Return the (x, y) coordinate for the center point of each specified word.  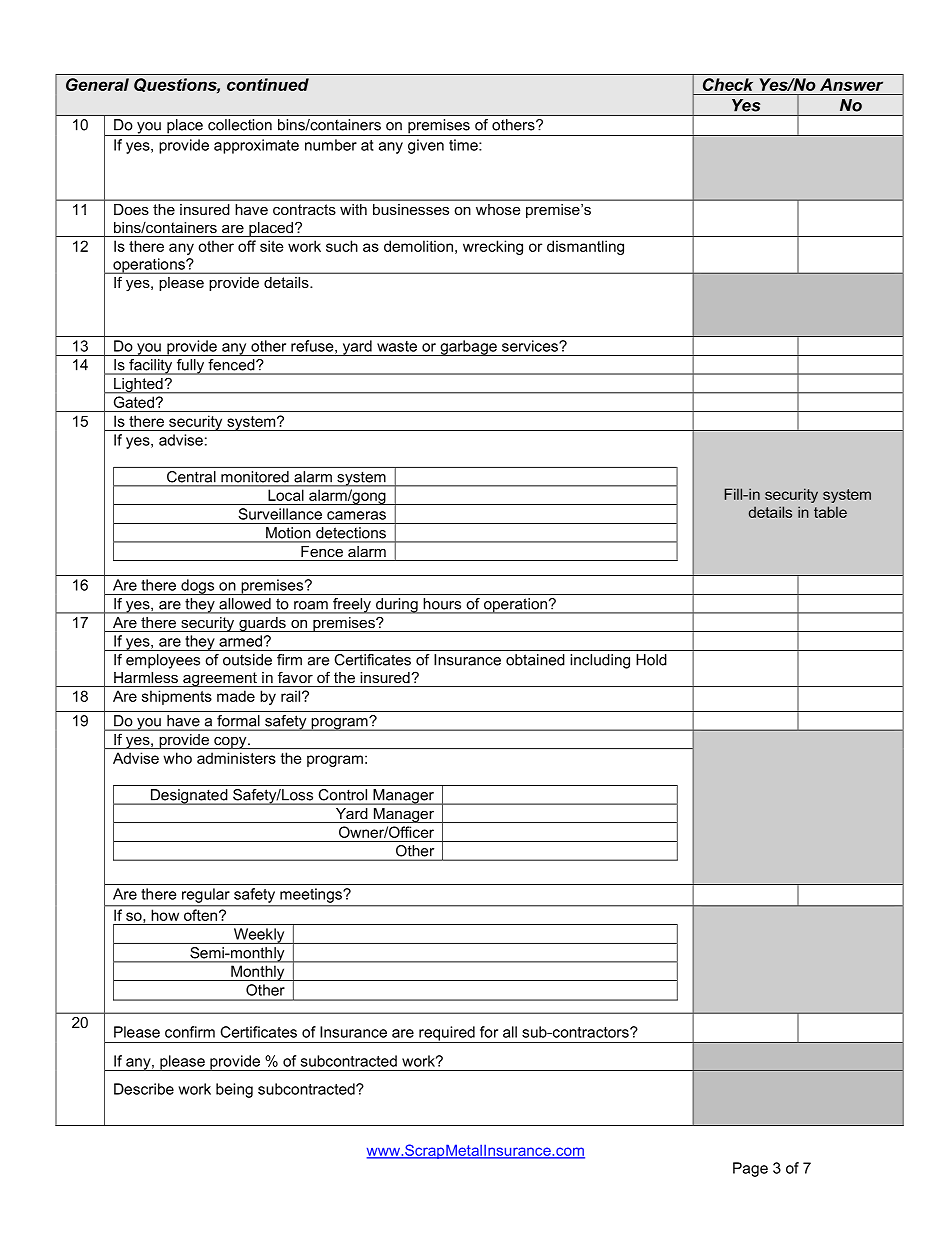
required (447, 1034)
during (397, 606)
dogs (198, 587)
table (830, 512)
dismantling (585, 247)
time (464, 145)
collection (240, 125)
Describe (144, 1089)
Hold (651, 660)
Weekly (259, 936)
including (600, 661)
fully (190, 367)
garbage (468, 348)
